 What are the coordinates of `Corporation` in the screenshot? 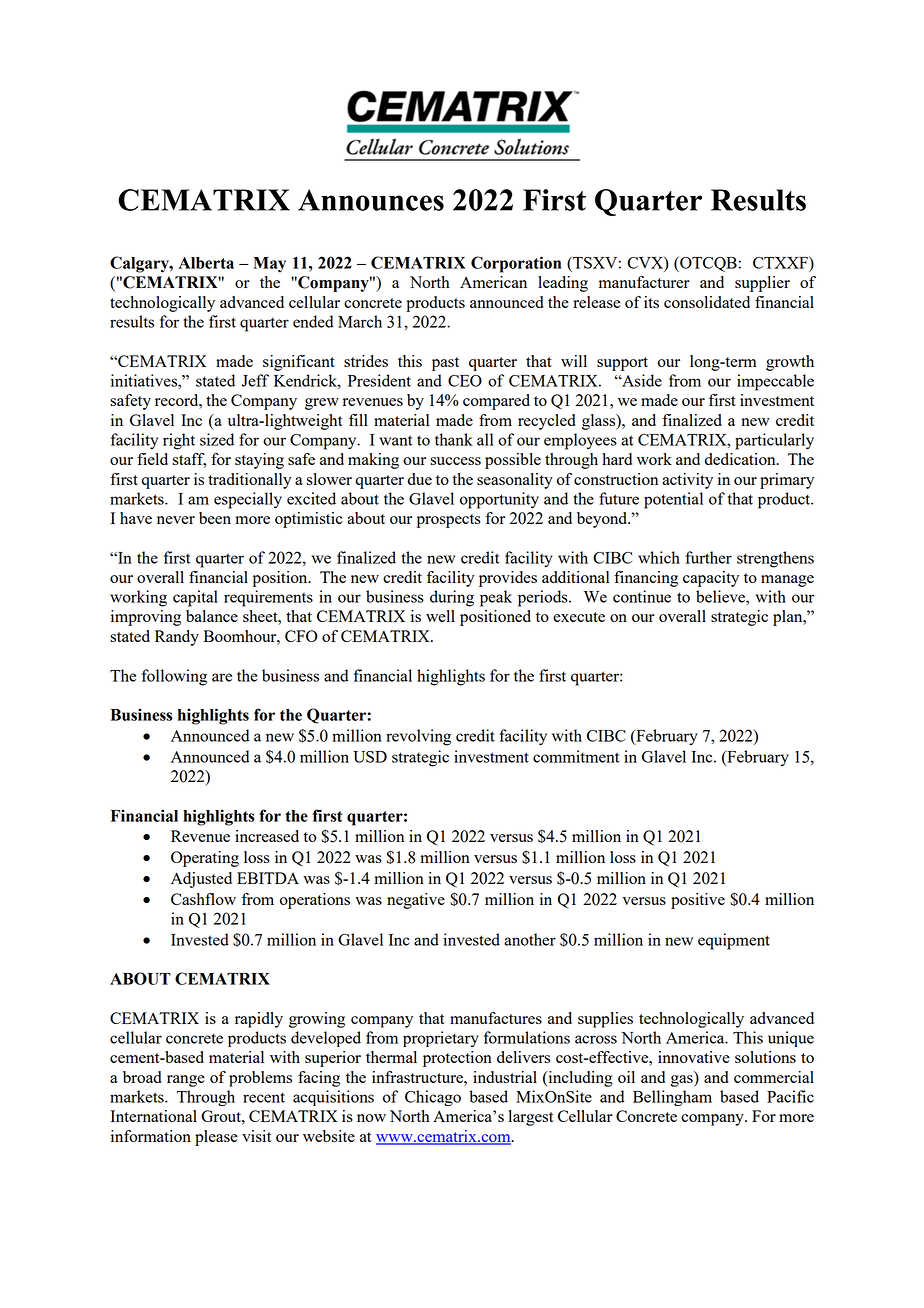 It's located at (516, 264).
